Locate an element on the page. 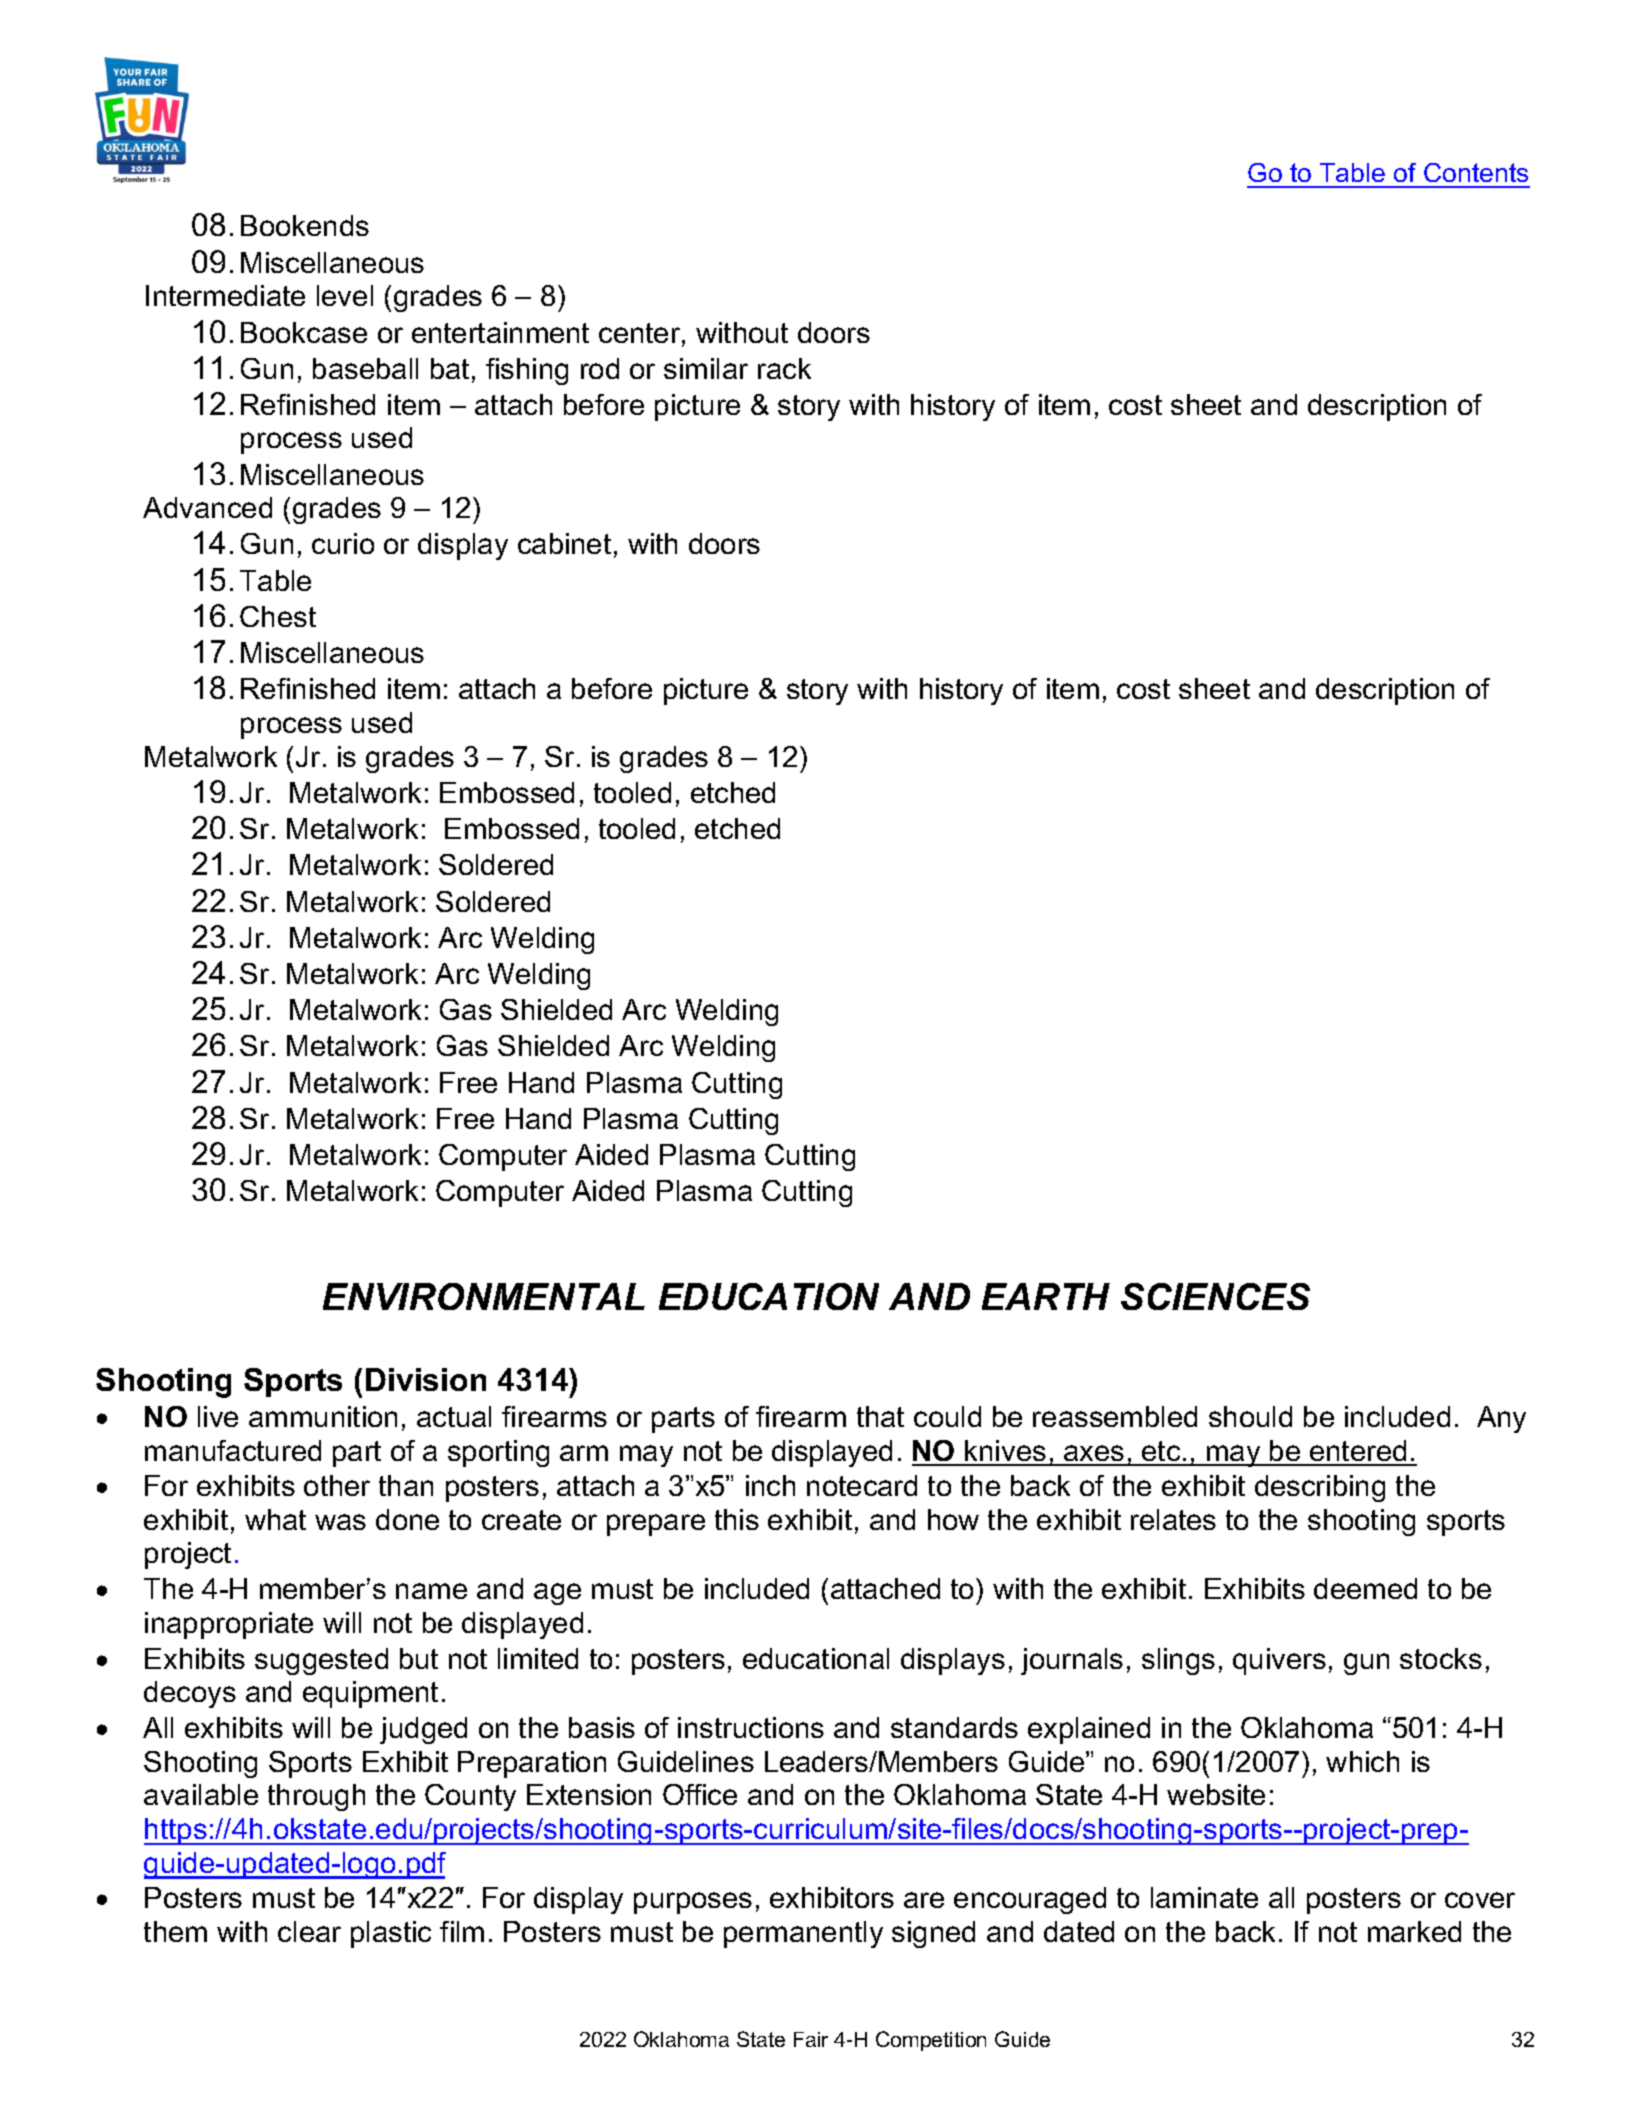  should is located at coordinates (1250, 1416).
